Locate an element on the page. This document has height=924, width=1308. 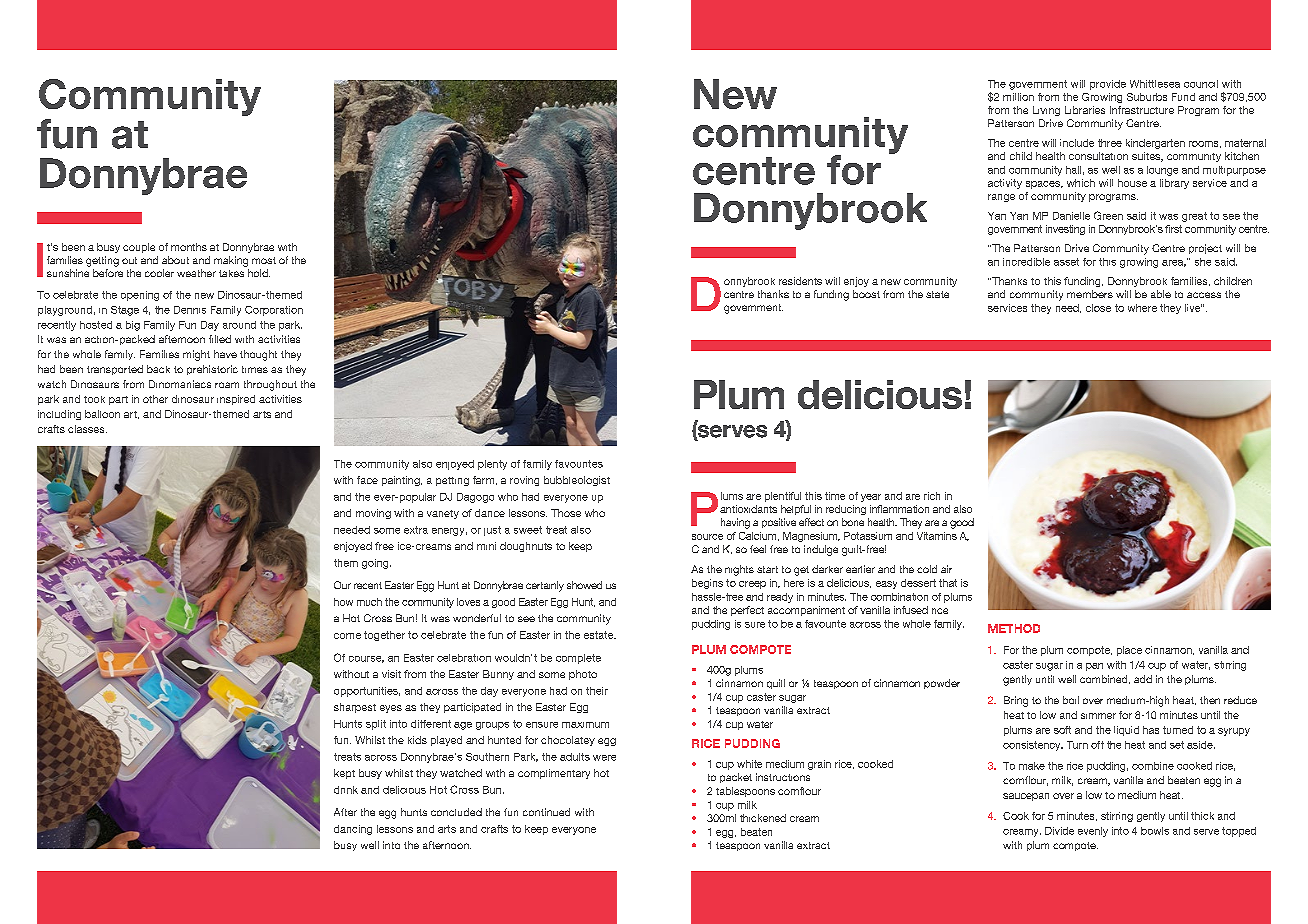
rich is located at coordinates (932, 496).
